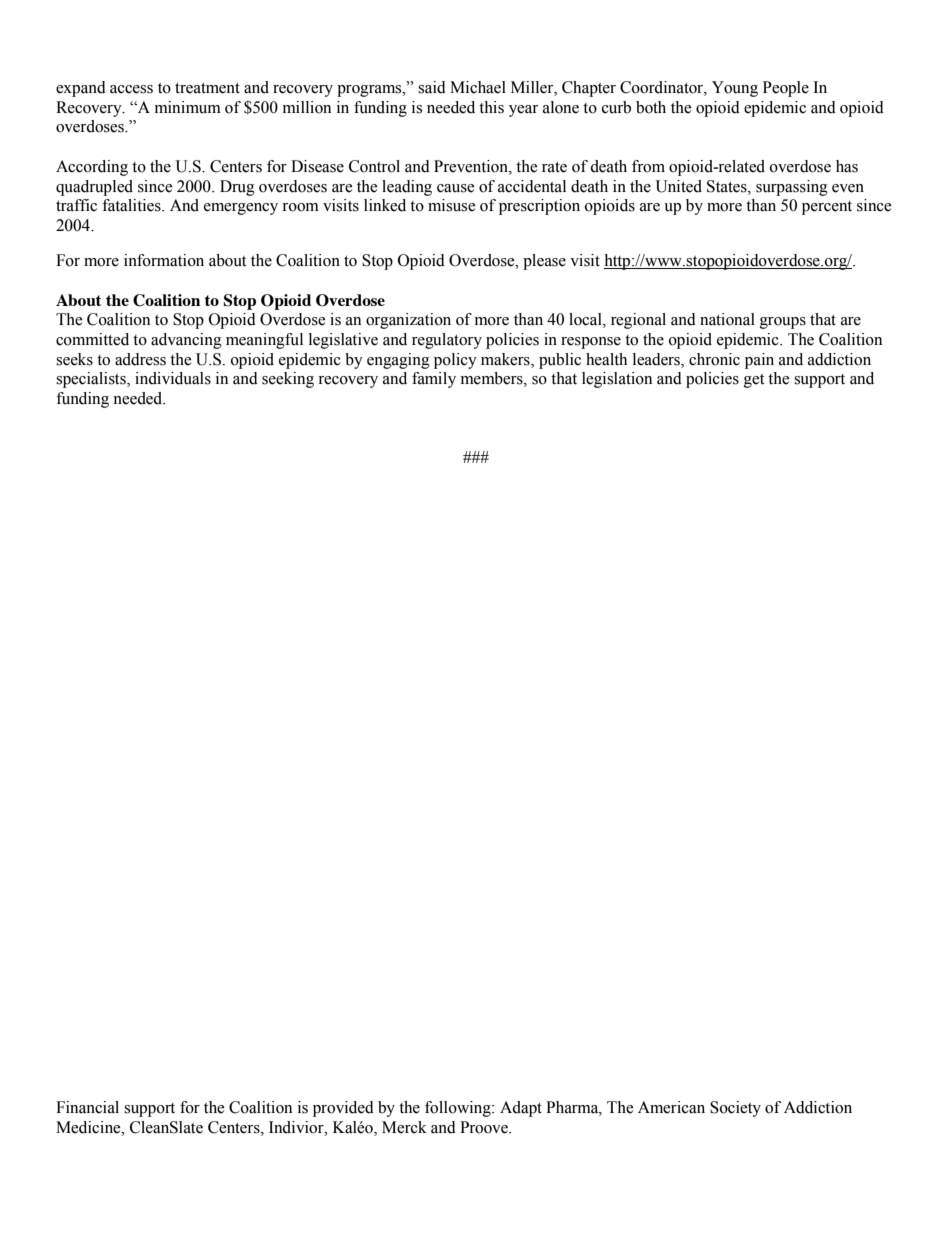 The width and height of the page is (952, 1233). What do you see at coordinates (754, 381) in the page?
I see `get` at bounding box center [754, 381].
